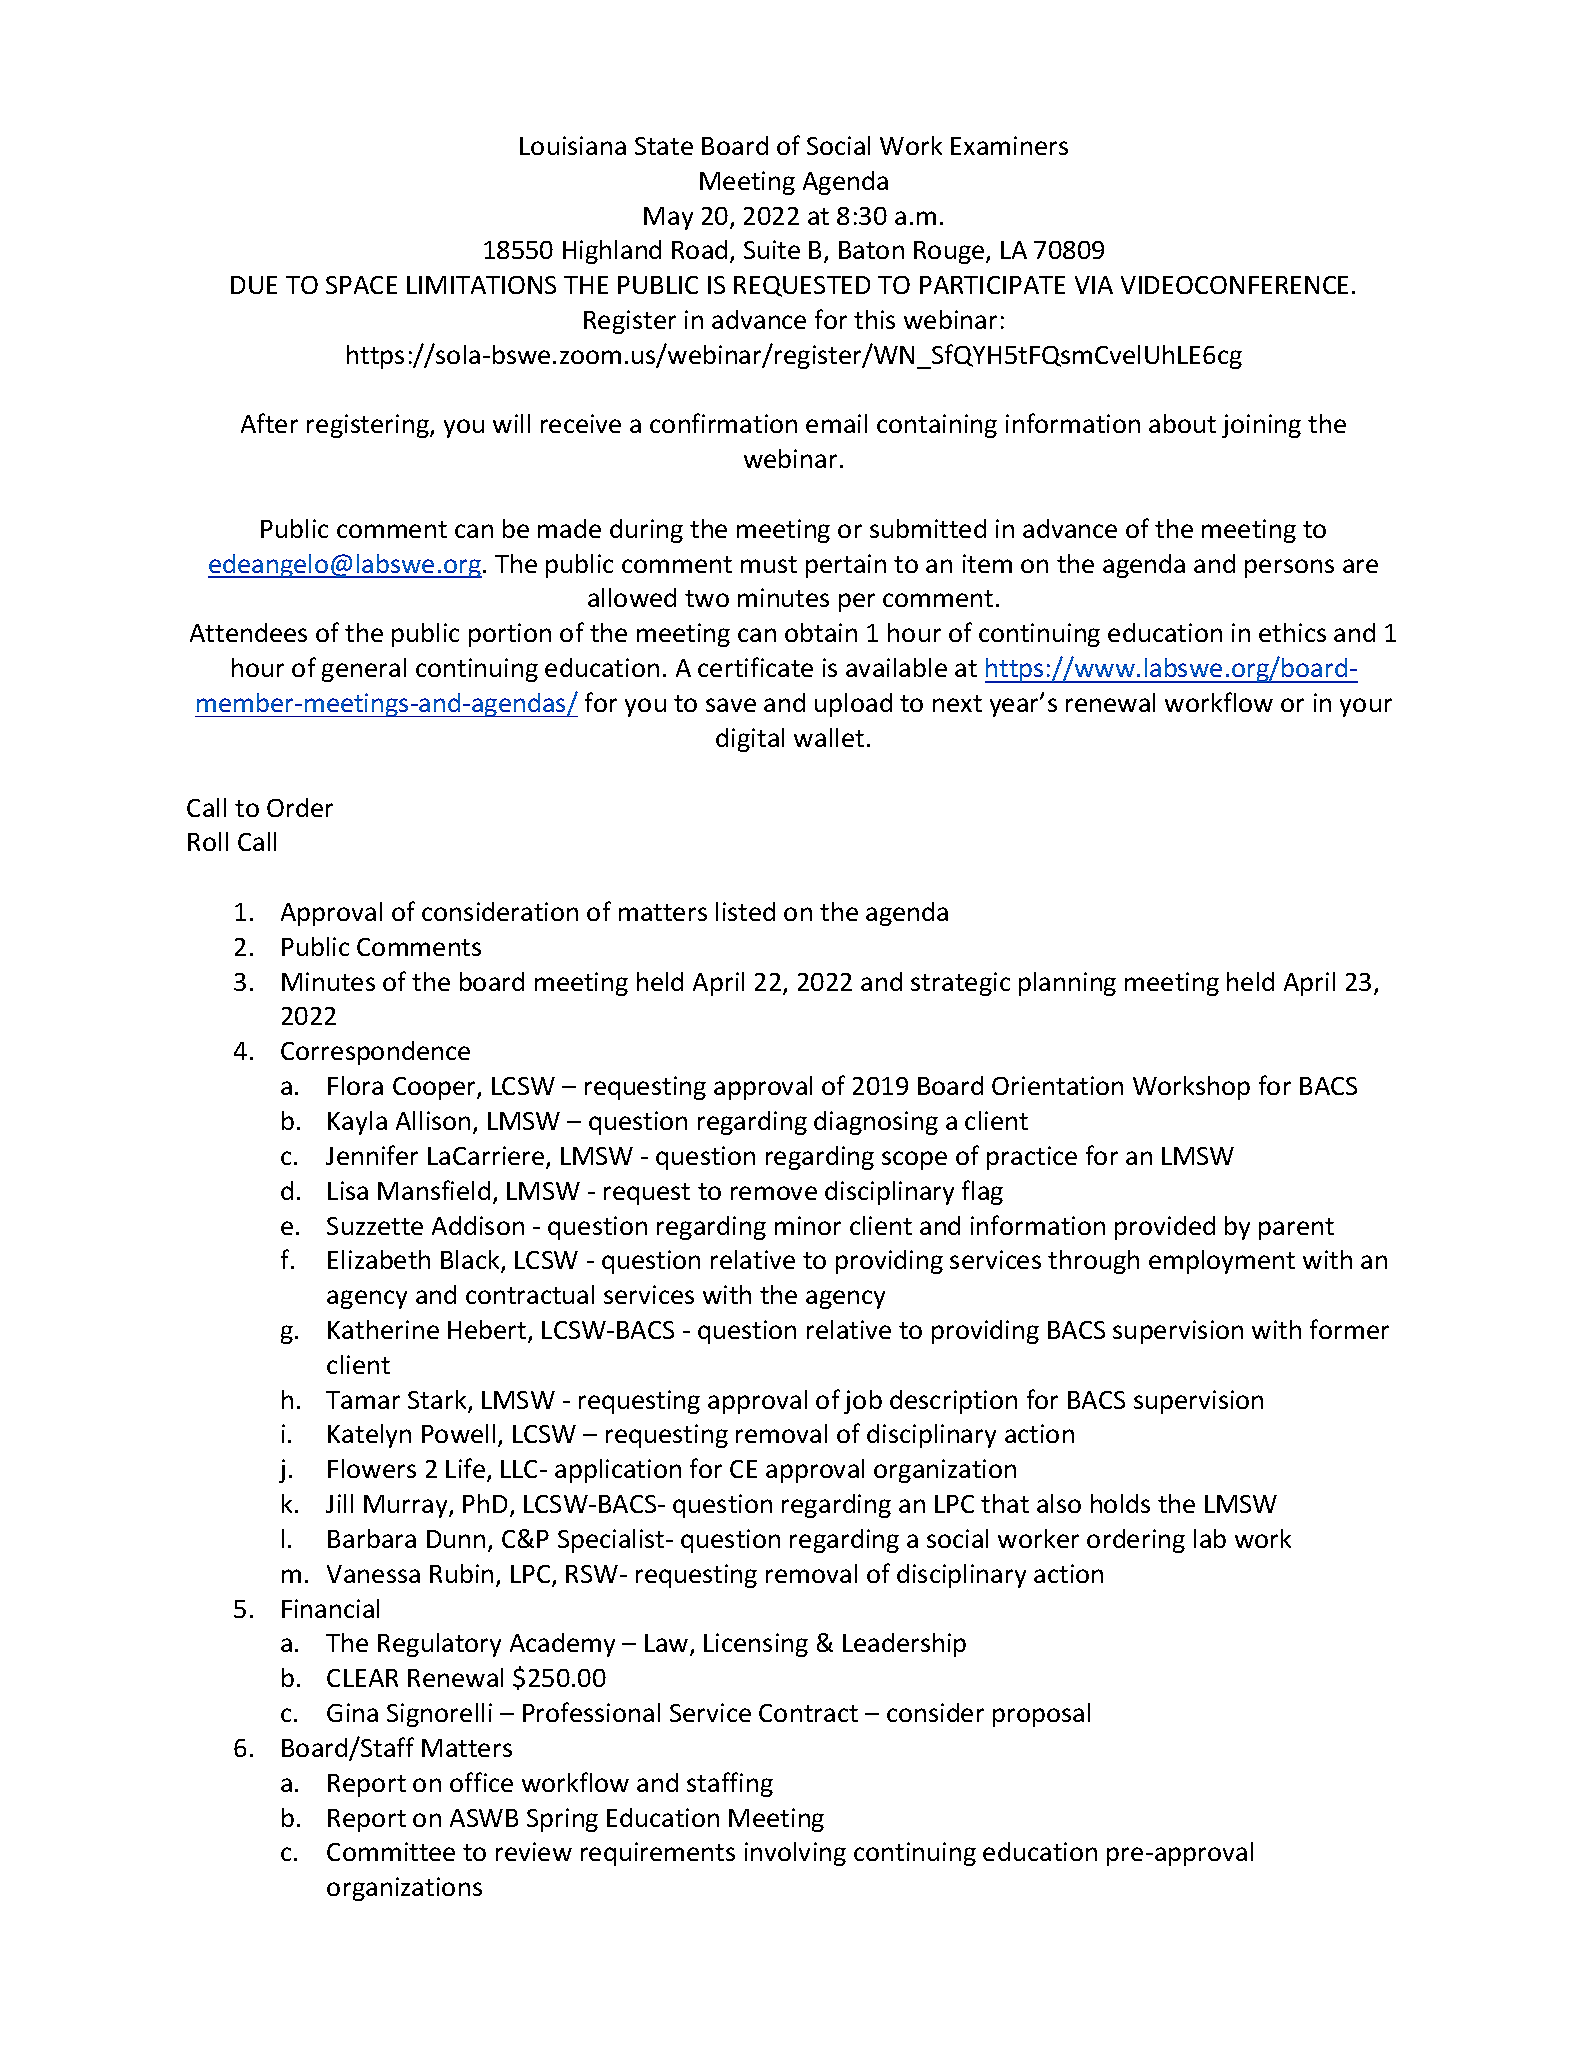 The image size is (1588, 2054). I want to click on SPACE, so click(361, 285).
